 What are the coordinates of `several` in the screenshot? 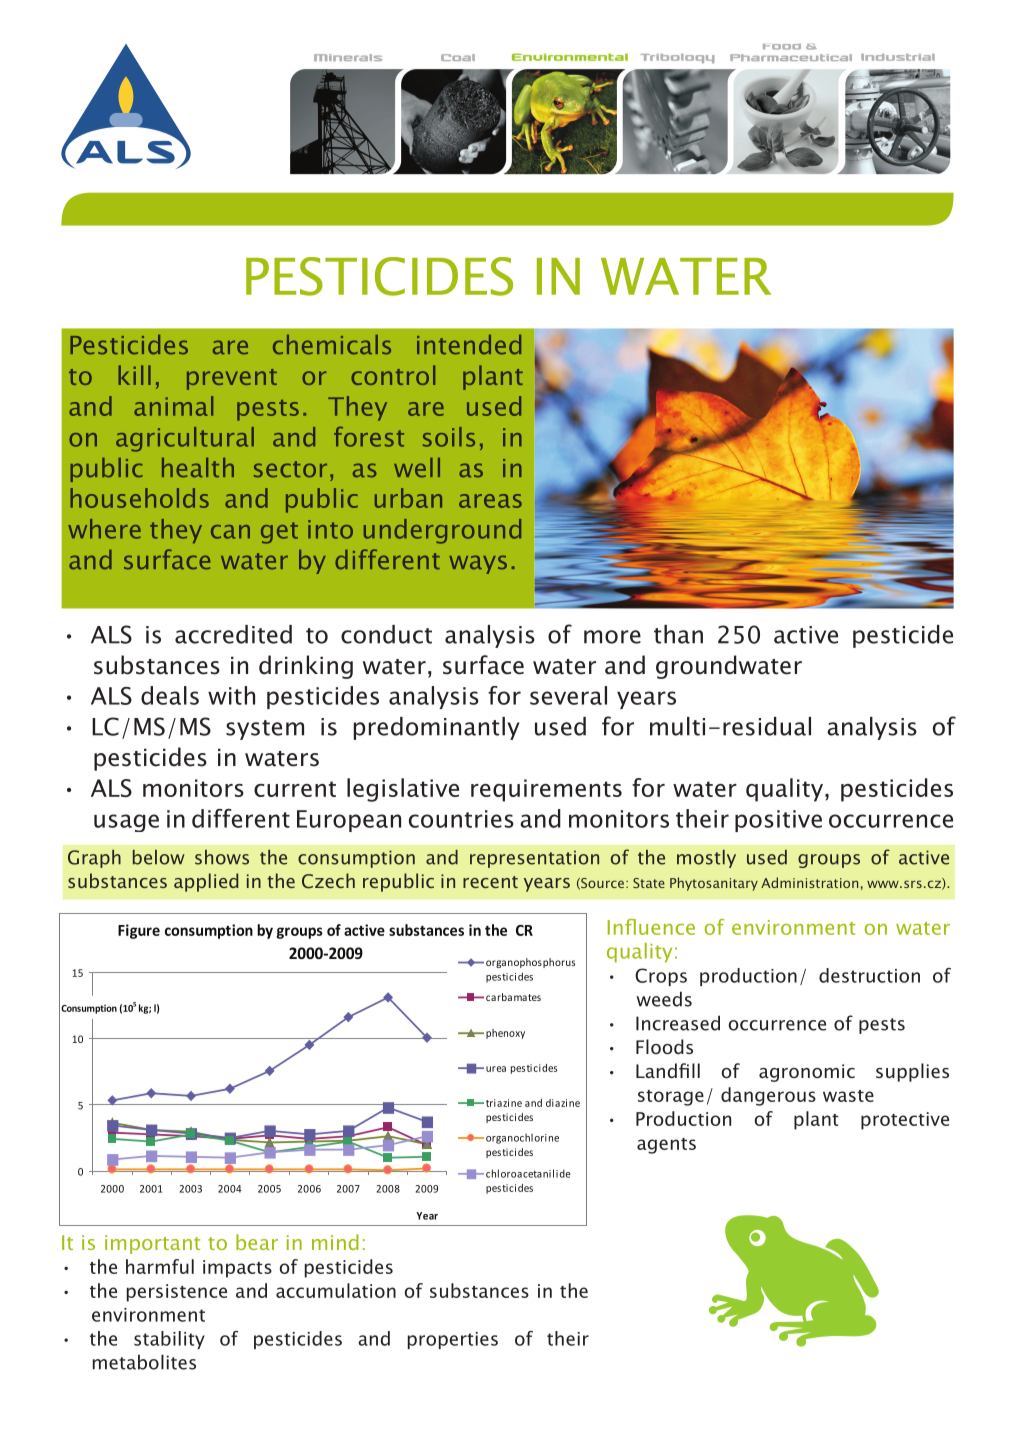 It's located at (568, 695).
